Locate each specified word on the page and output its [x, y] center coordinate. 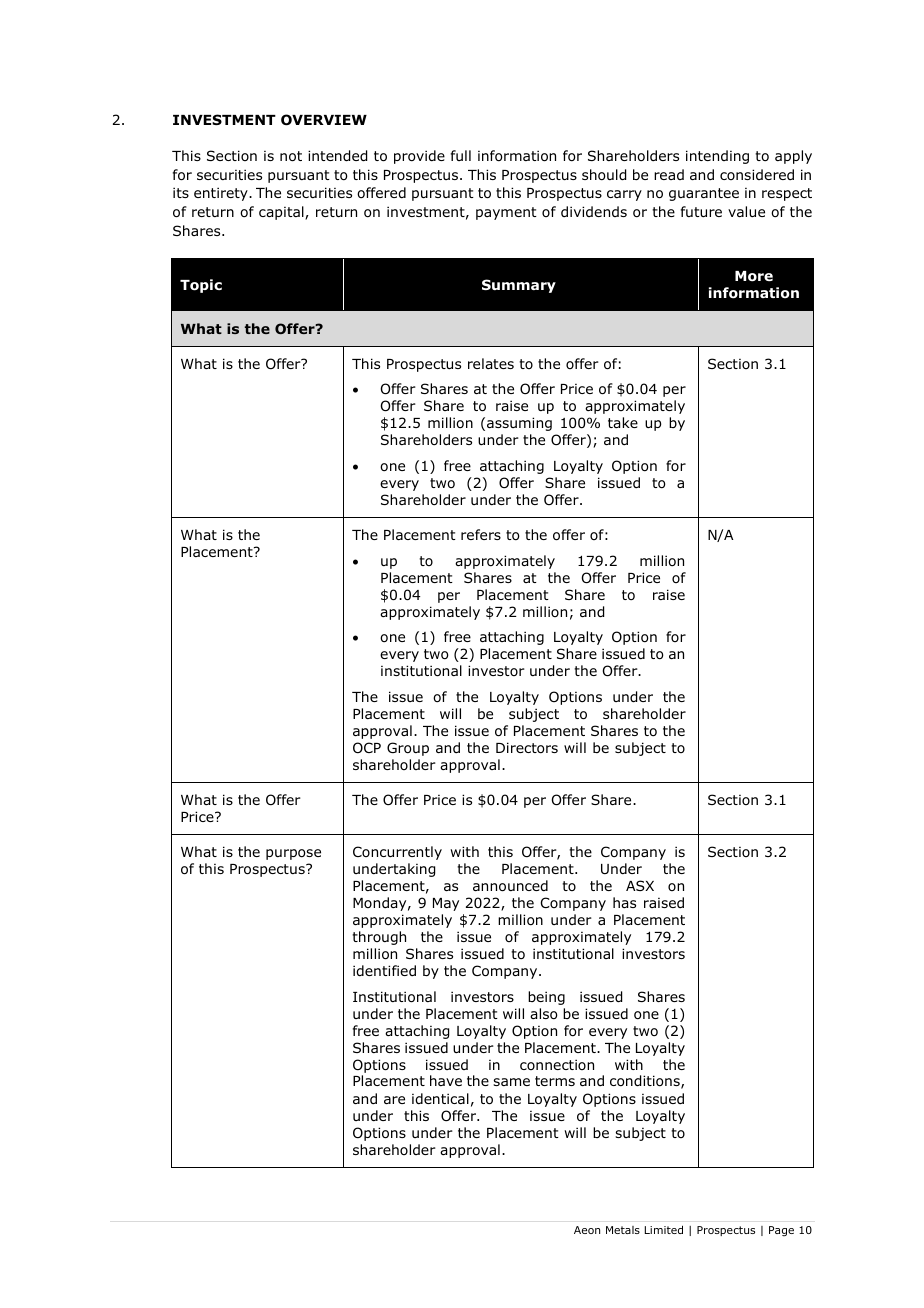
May [446, 904]
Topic [201, 286]
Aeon [587, 1230]
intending [717, 157]
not [291, 156]
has [624, 902]
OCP [367, 748]
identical [440, 1098]
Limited [664, 1229]
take [623, 422]
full [461, 155]
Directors [527, 748]
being [546, 998]
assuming [519, 424]
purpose [293, 854]
